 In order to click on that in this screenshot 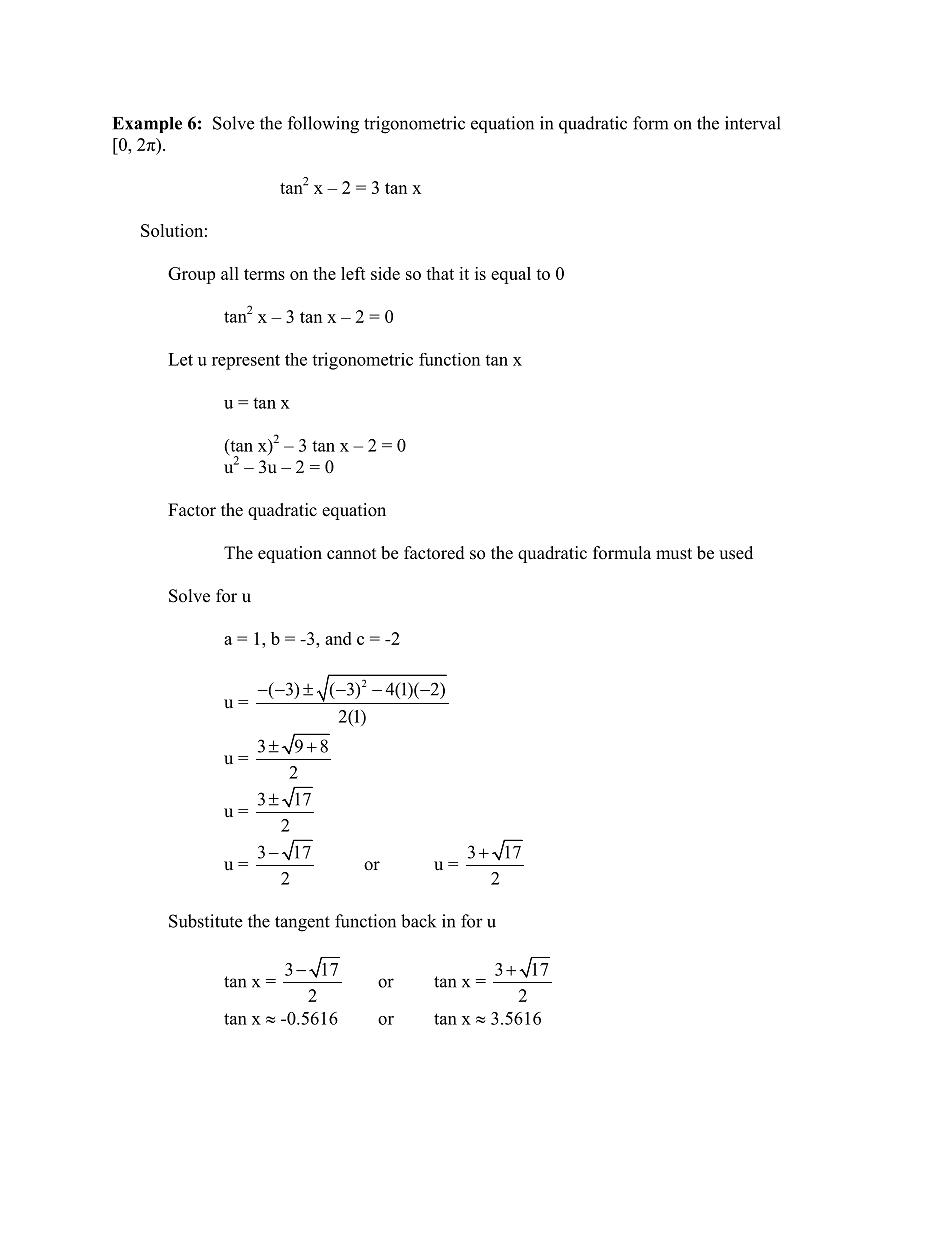, I will do `click(440, 273)`.
